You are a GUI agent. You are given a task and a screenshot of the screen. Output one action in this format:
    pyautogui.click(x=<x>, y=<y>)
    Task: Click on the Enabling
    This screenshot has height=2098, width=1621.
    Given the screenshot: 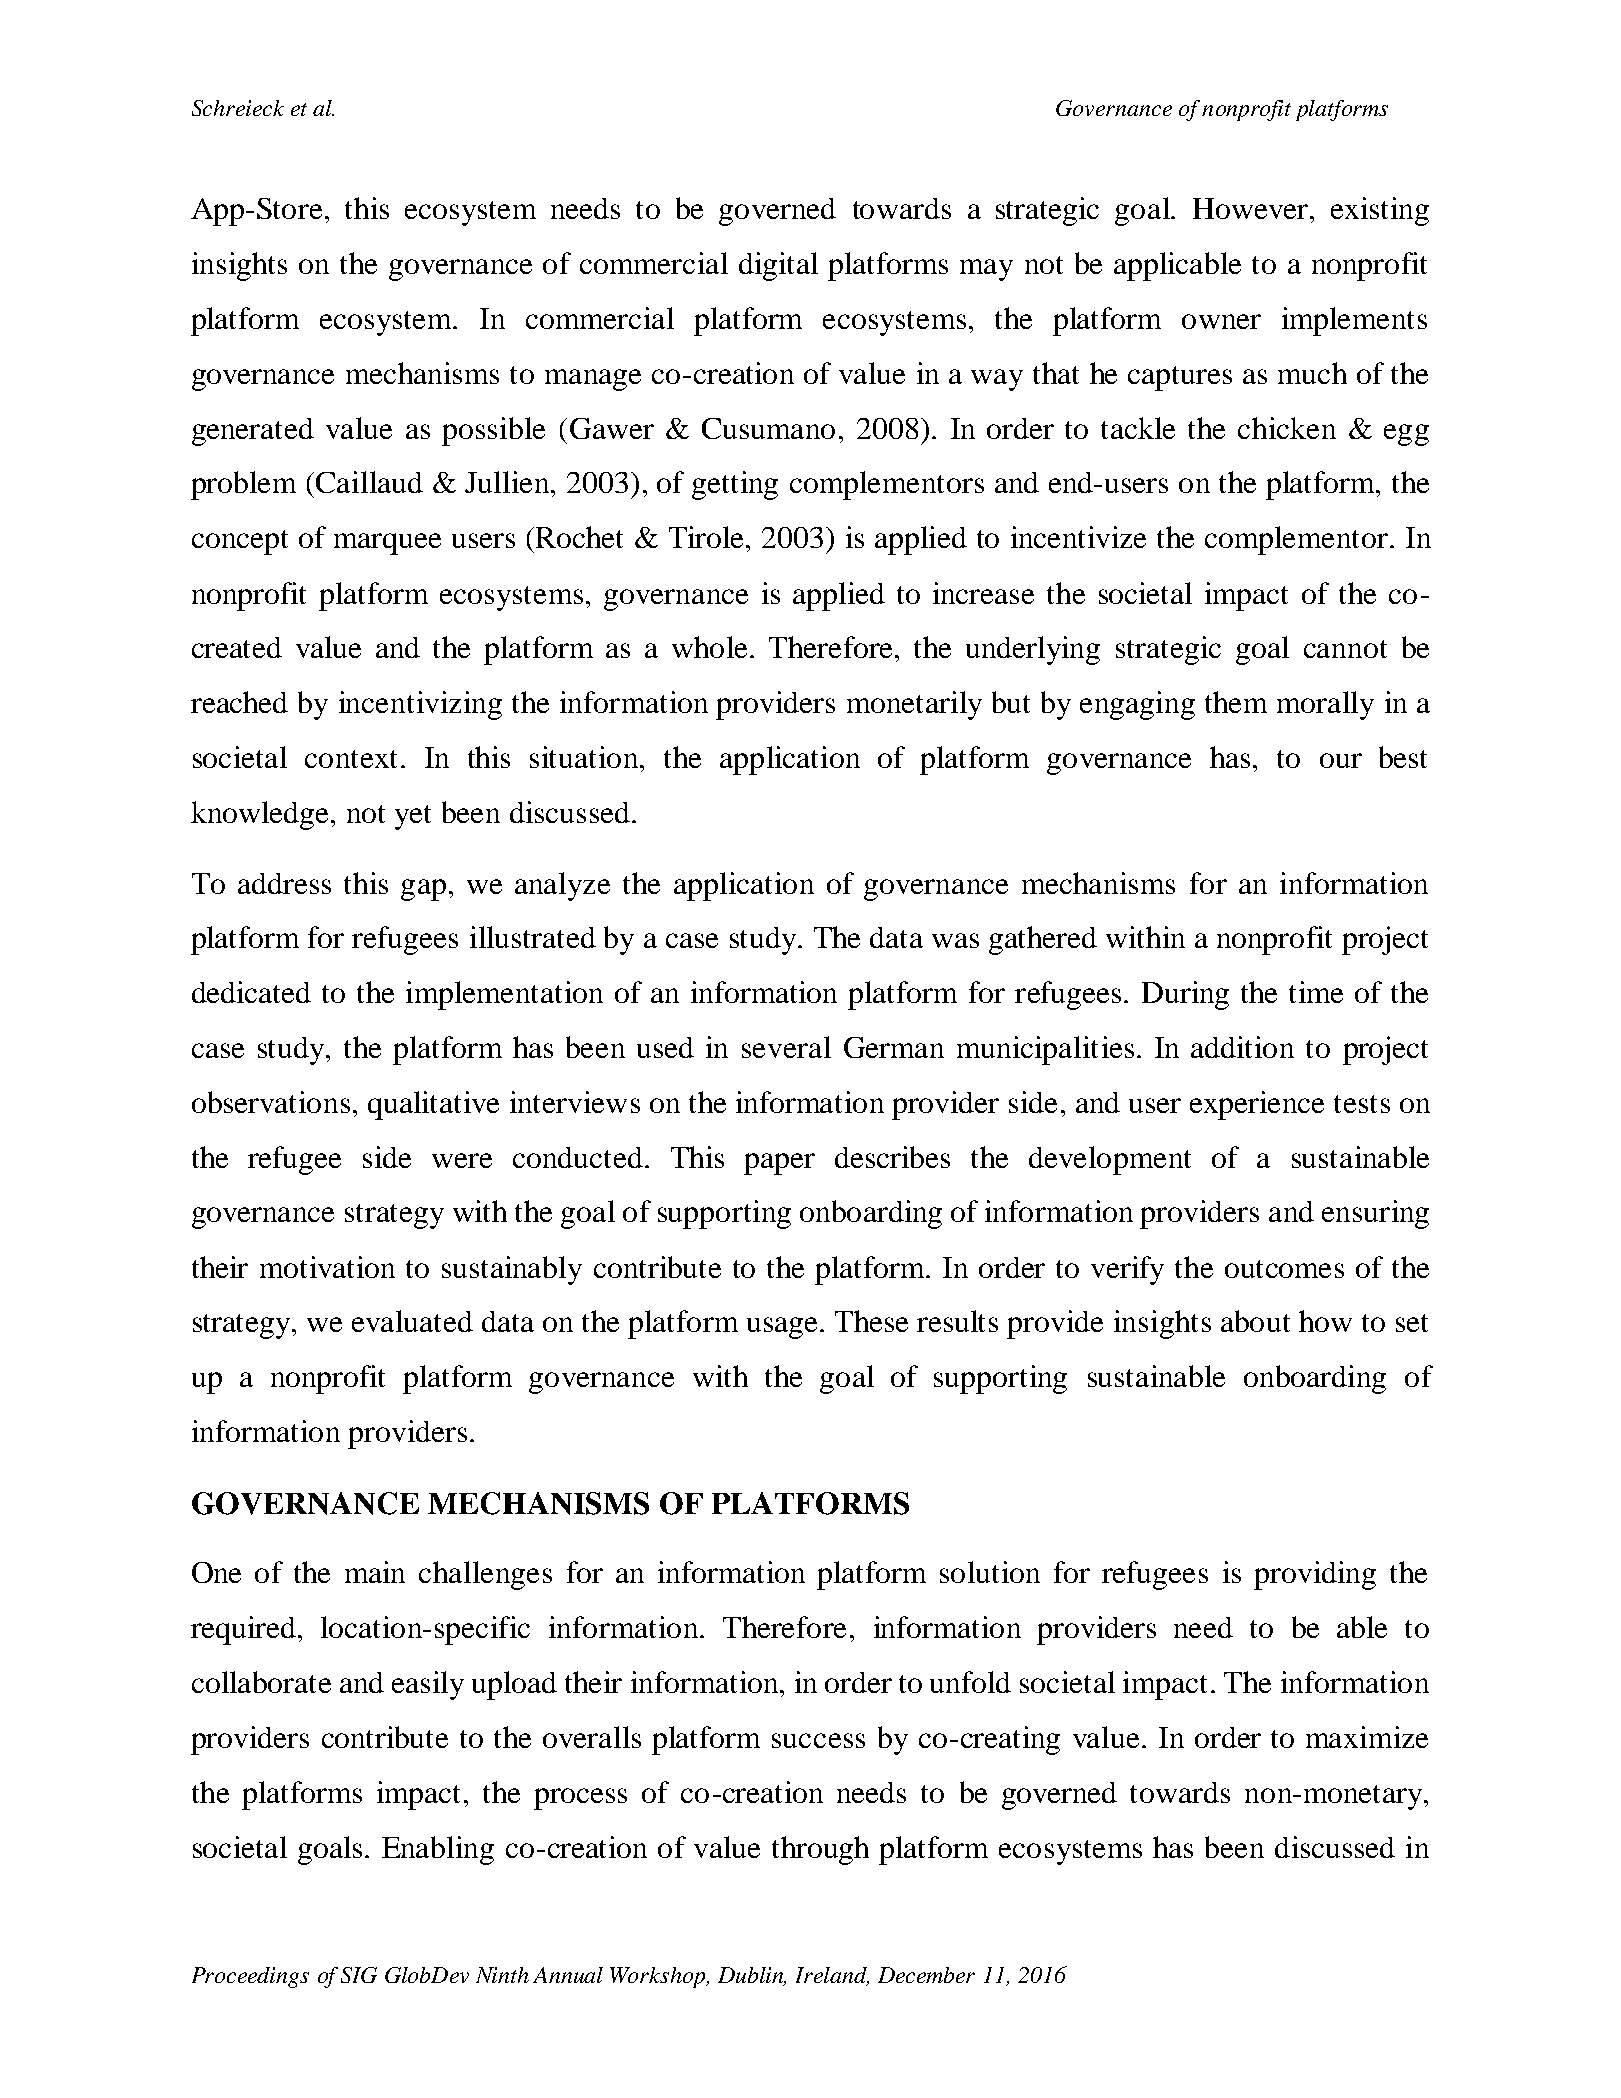 What is the action you would take?
    pyautogui.click(x=438, y=1850)
